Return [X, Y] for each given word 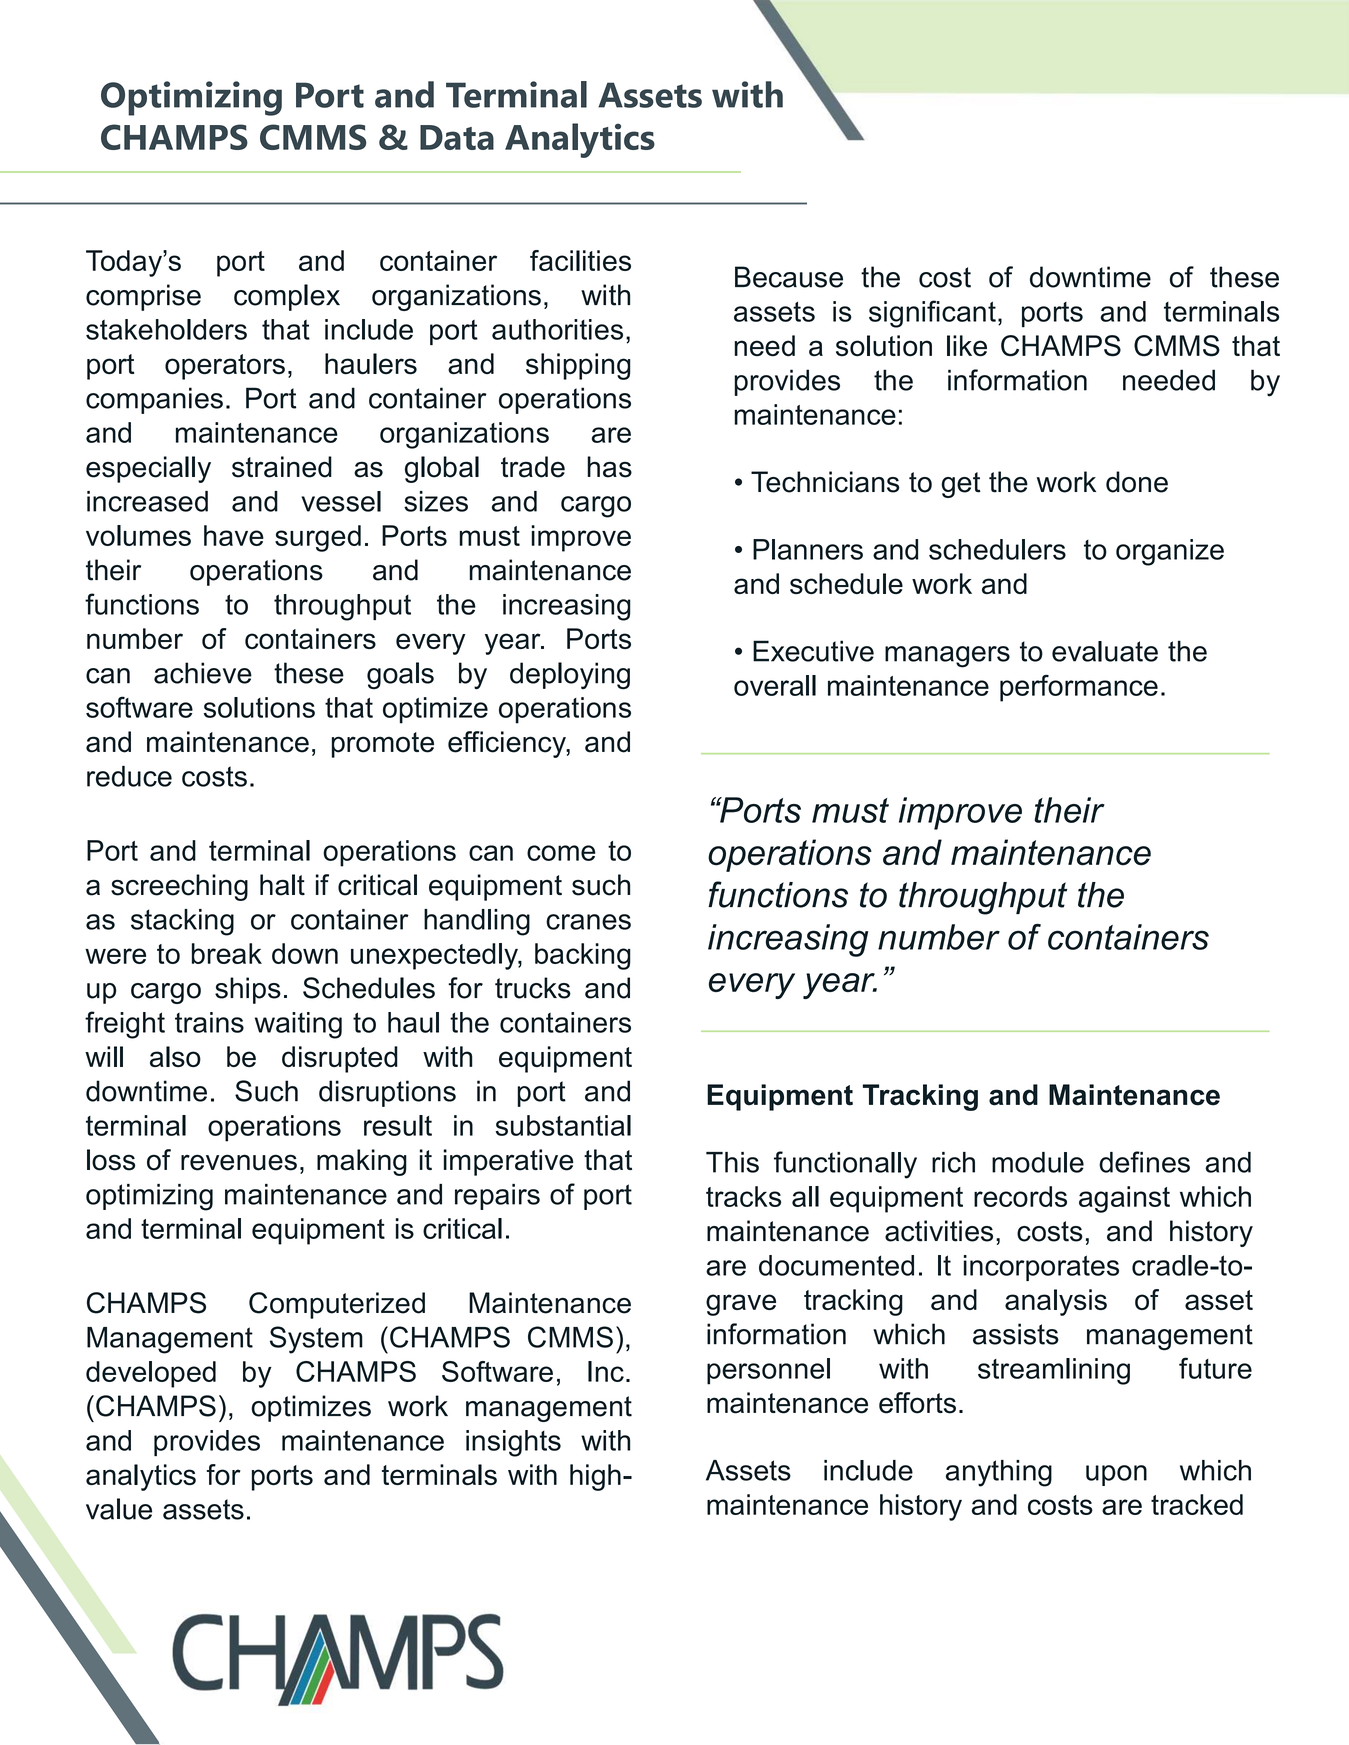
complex [287, 297]
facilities [580, 260]
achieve [203, 673]
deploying [570, 676]
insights [513, 1443]
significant [932, 314]
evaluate [1105, 651]
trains [209, 1022]
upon [1116, 1475]
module [1038, 1162]
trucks [533, 988]
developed [151, 1374]
